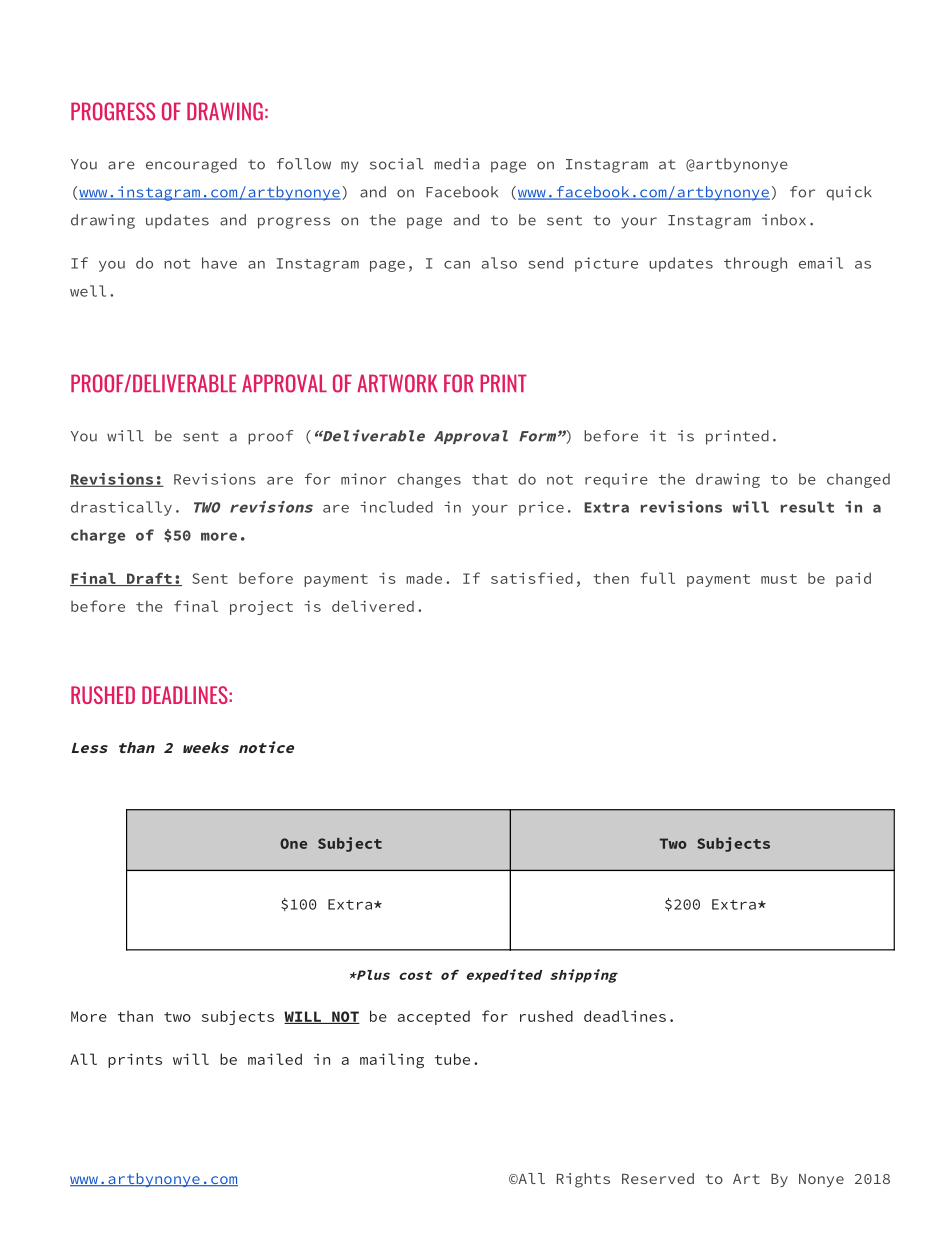 This screenshot has height=1233, width=952. I want to click on mailed, so click(275, 1059).
